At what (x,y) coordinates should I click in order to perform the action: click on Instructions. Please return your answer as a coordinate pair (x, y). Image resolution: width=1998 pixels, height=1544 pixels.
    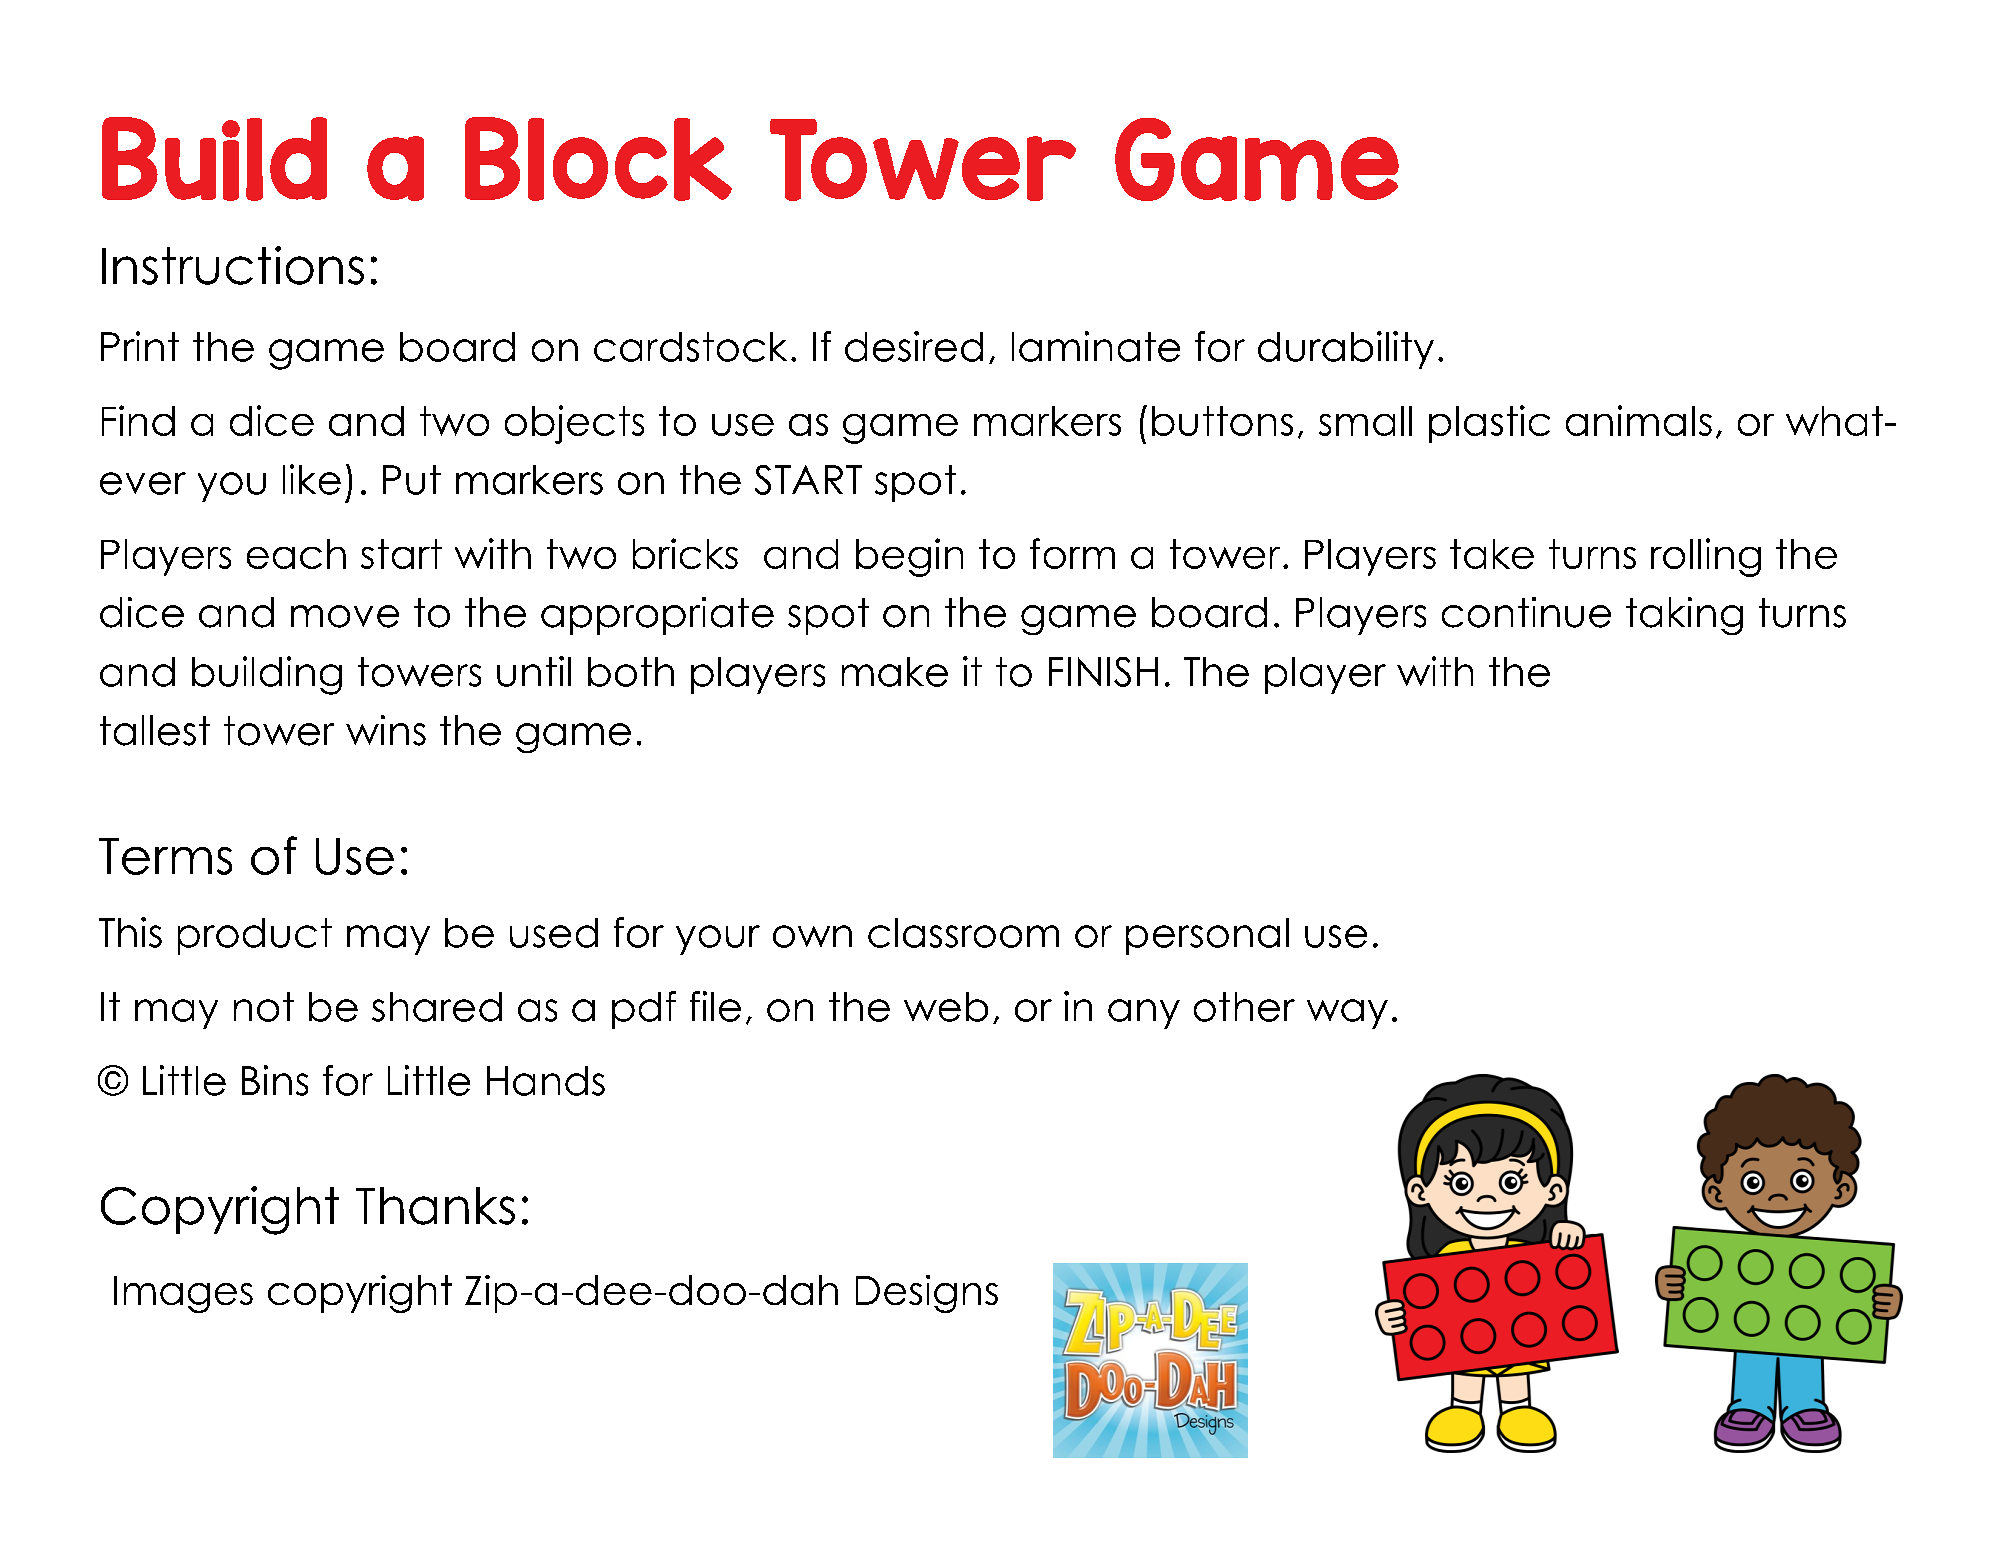
    Looking at the image, I should click on (233, 265).
